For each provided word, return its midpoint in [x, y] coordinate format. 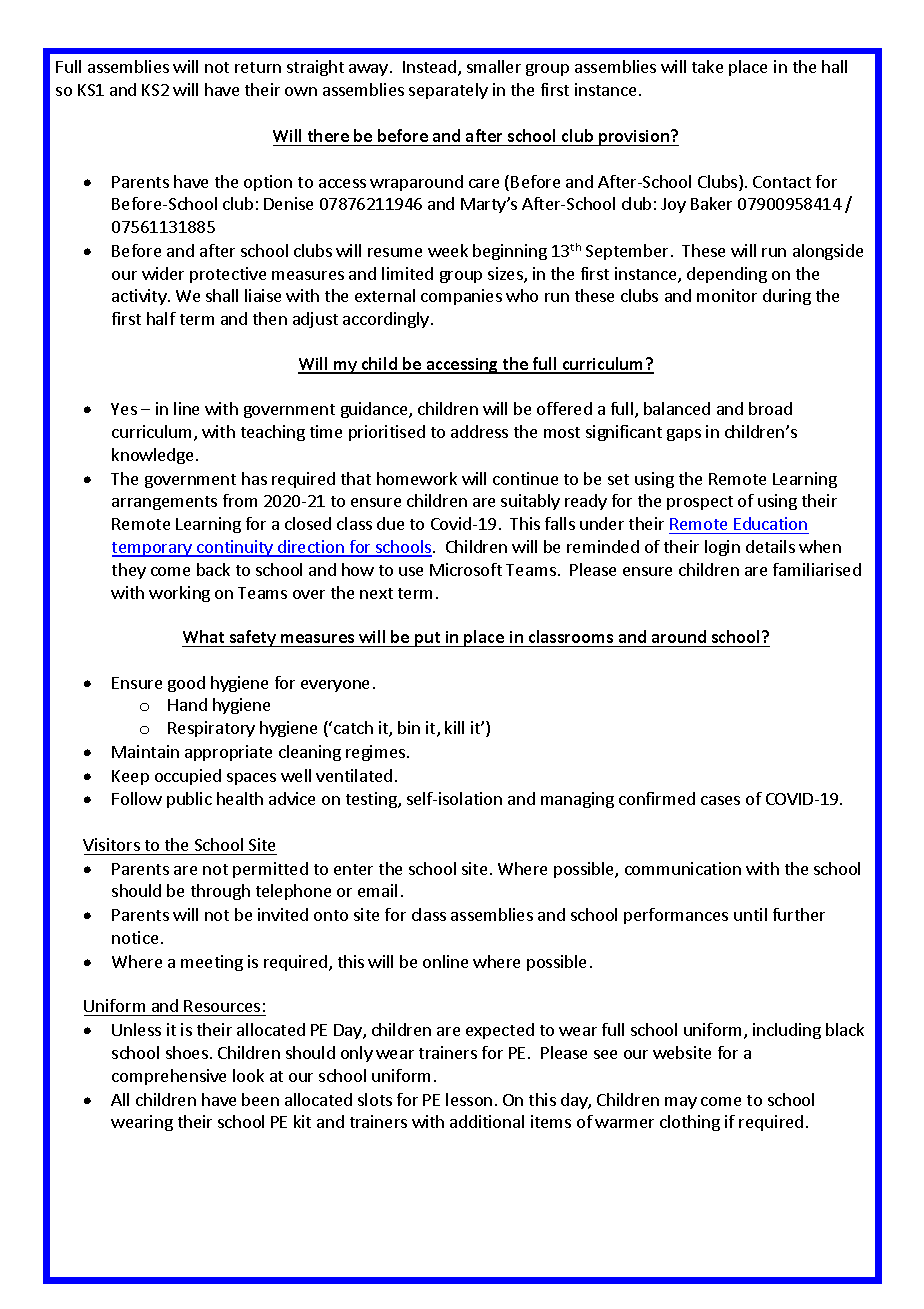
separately [448, 91]
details [770, 546]
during [787, 297]
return [258, 67]
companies [461, 297]
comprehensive [169, 1077]
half [161, 318]
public [189, 800]
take [707, 66]
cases [720, 800]
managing [577, 800]
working [179, 594]
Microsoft [466, 569]
